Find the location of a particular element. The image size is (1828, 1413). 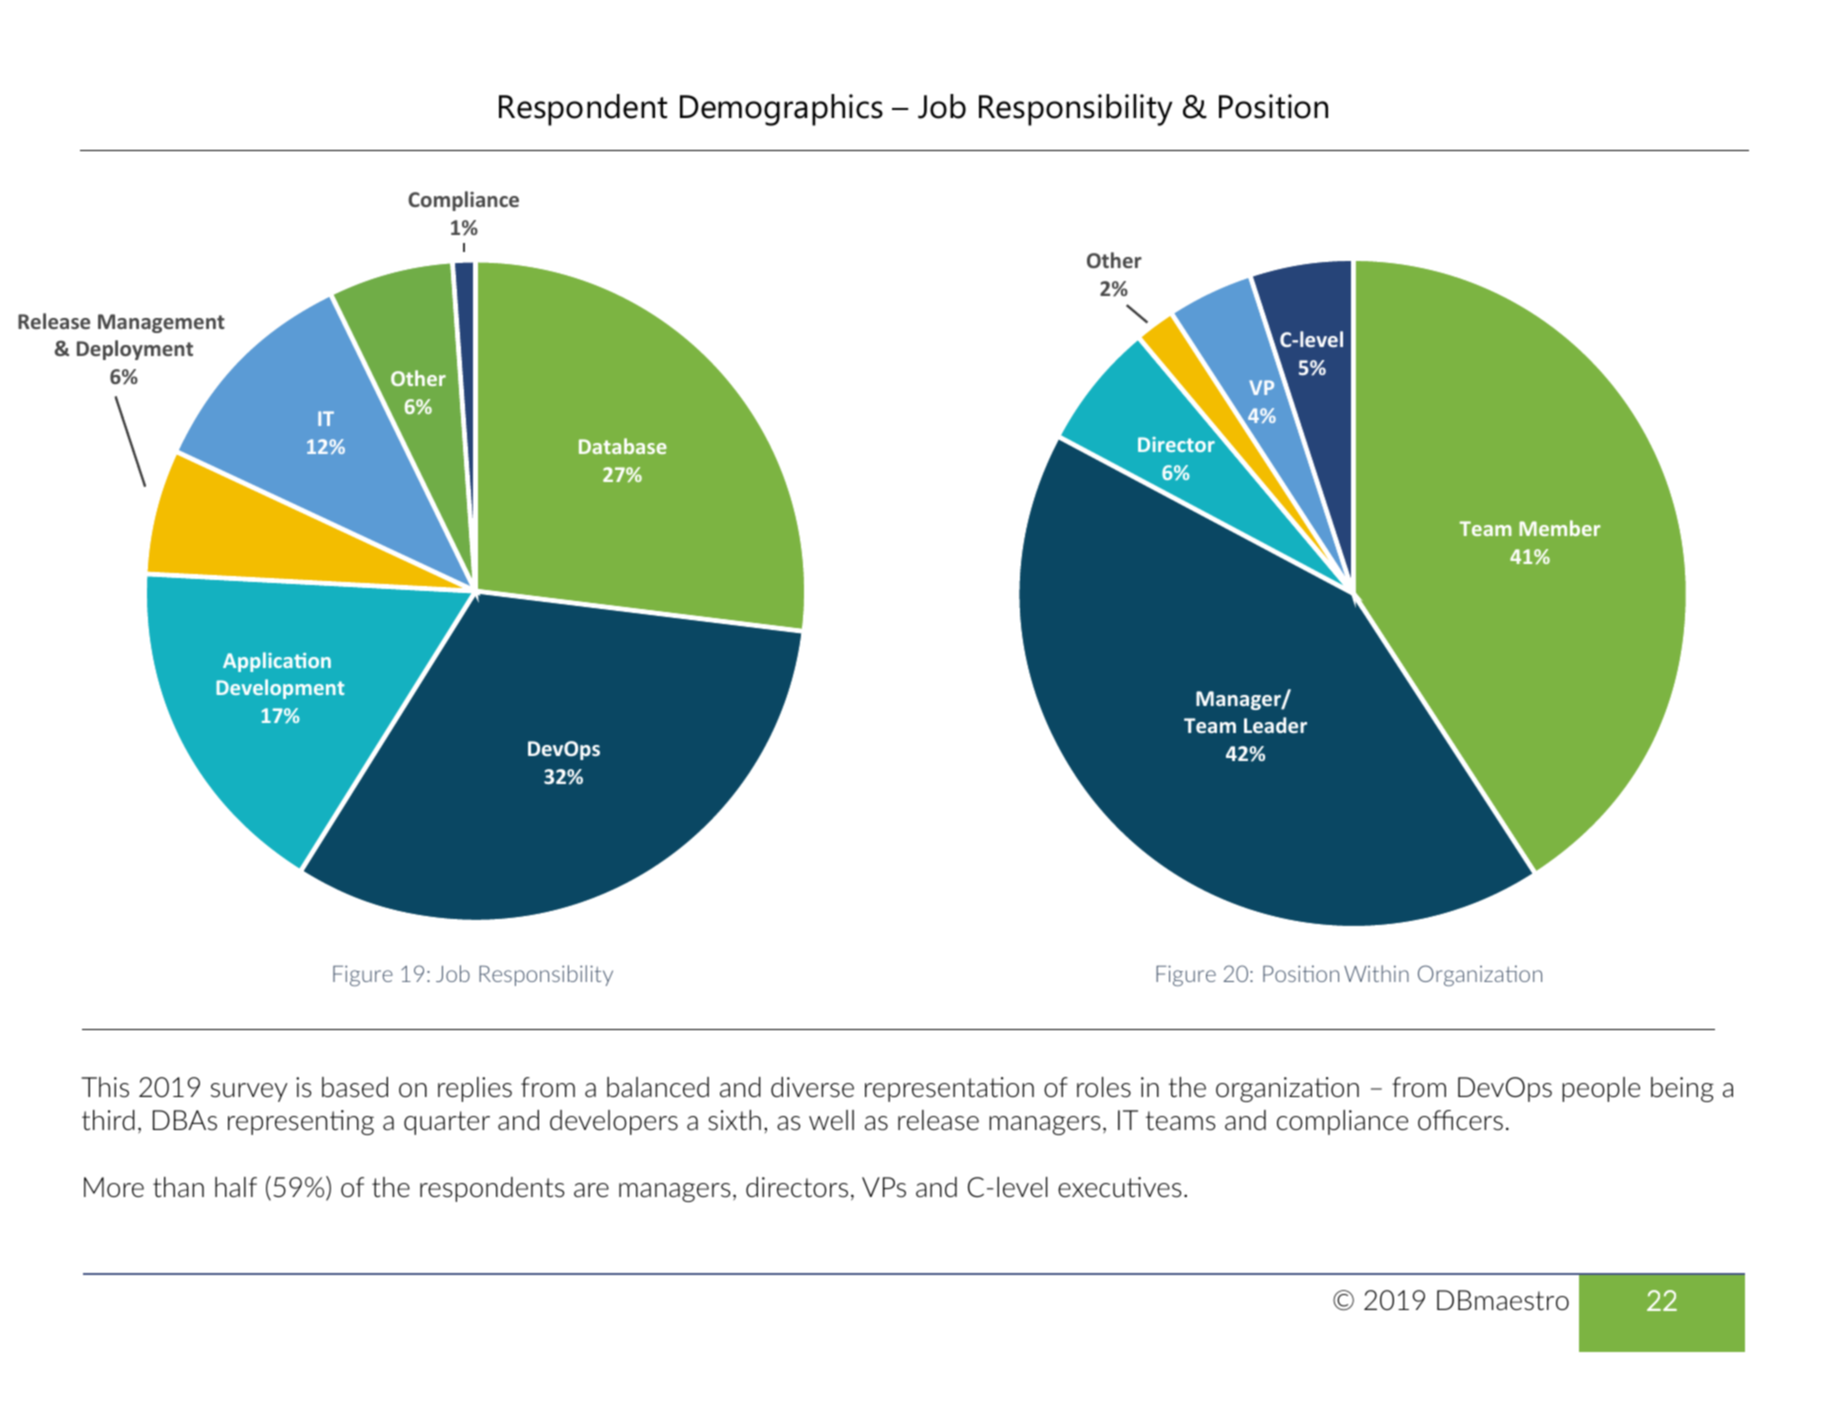

people is located at coordinates (1601, 1089).
